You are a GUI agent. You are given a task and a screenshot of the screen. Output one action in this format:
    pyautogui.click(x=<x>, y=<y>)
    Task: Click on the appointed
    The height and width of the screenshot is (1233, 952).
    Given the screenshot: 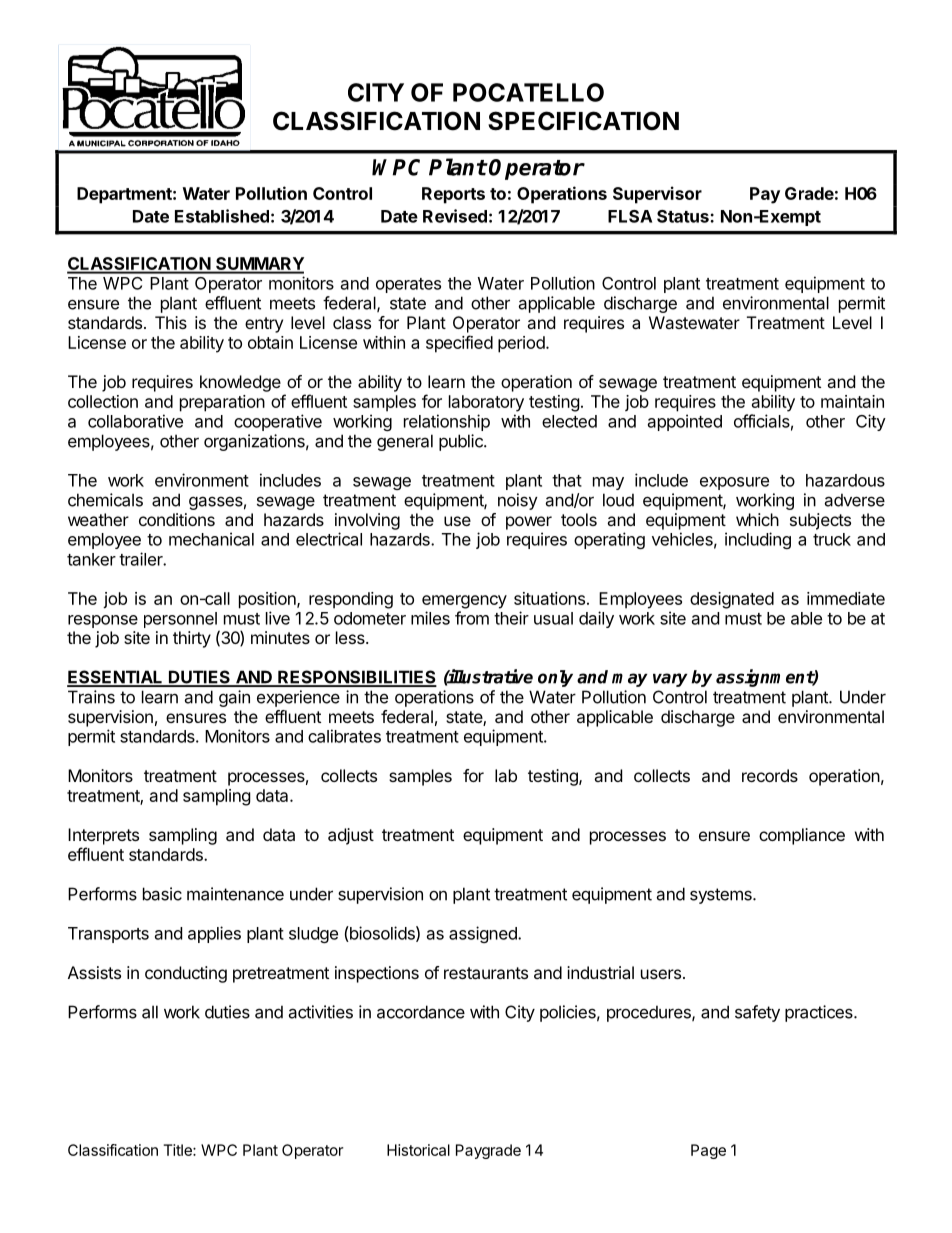 What is the action you would take?
    pyautogui.click(x=685, y=422)
